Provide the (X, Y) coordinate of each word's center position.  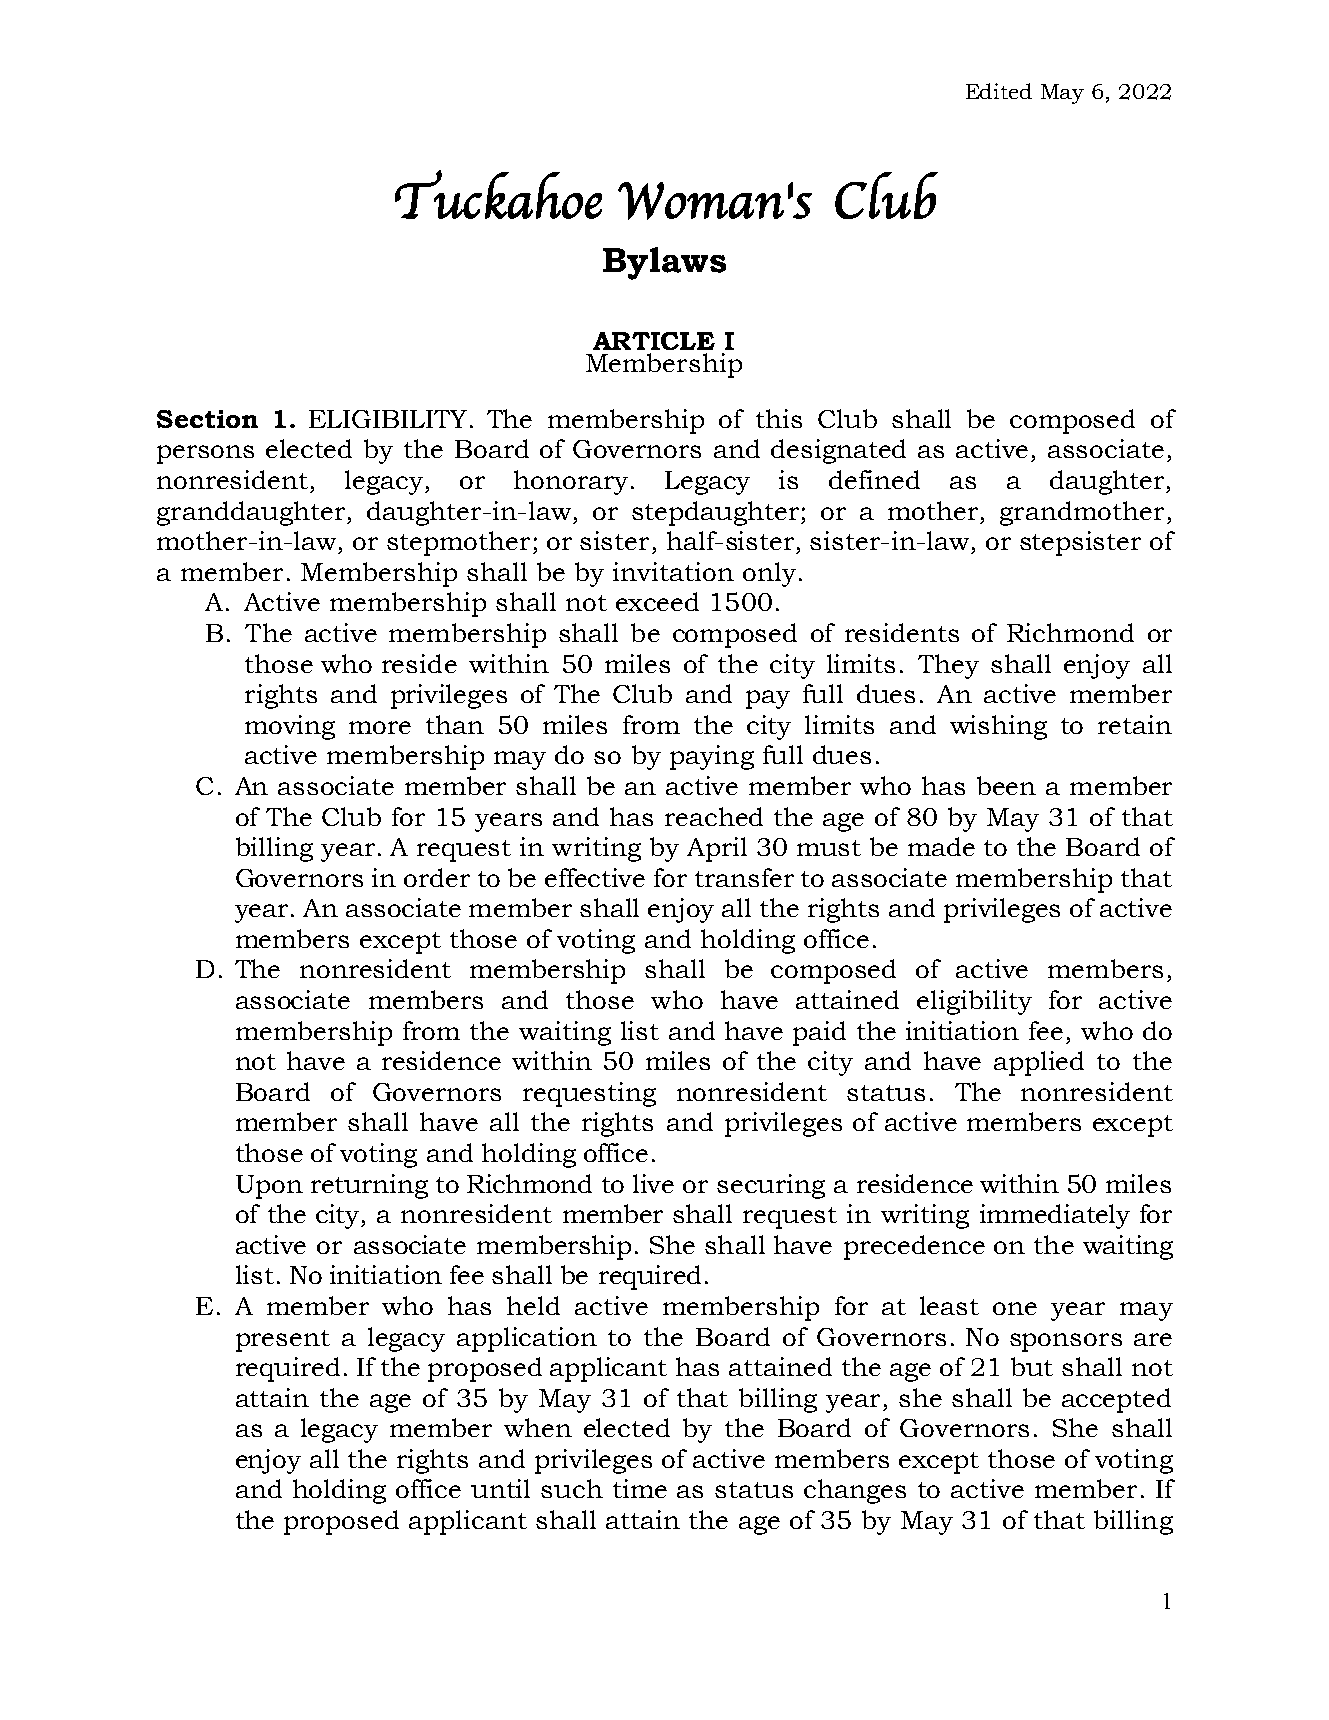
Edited (999, 91)
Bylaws (664, 263)
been (1006, 785)
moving (290, 727)
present (283, 1341)
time (640, 1488)
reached (714, 816)
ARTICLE (654, 341)
